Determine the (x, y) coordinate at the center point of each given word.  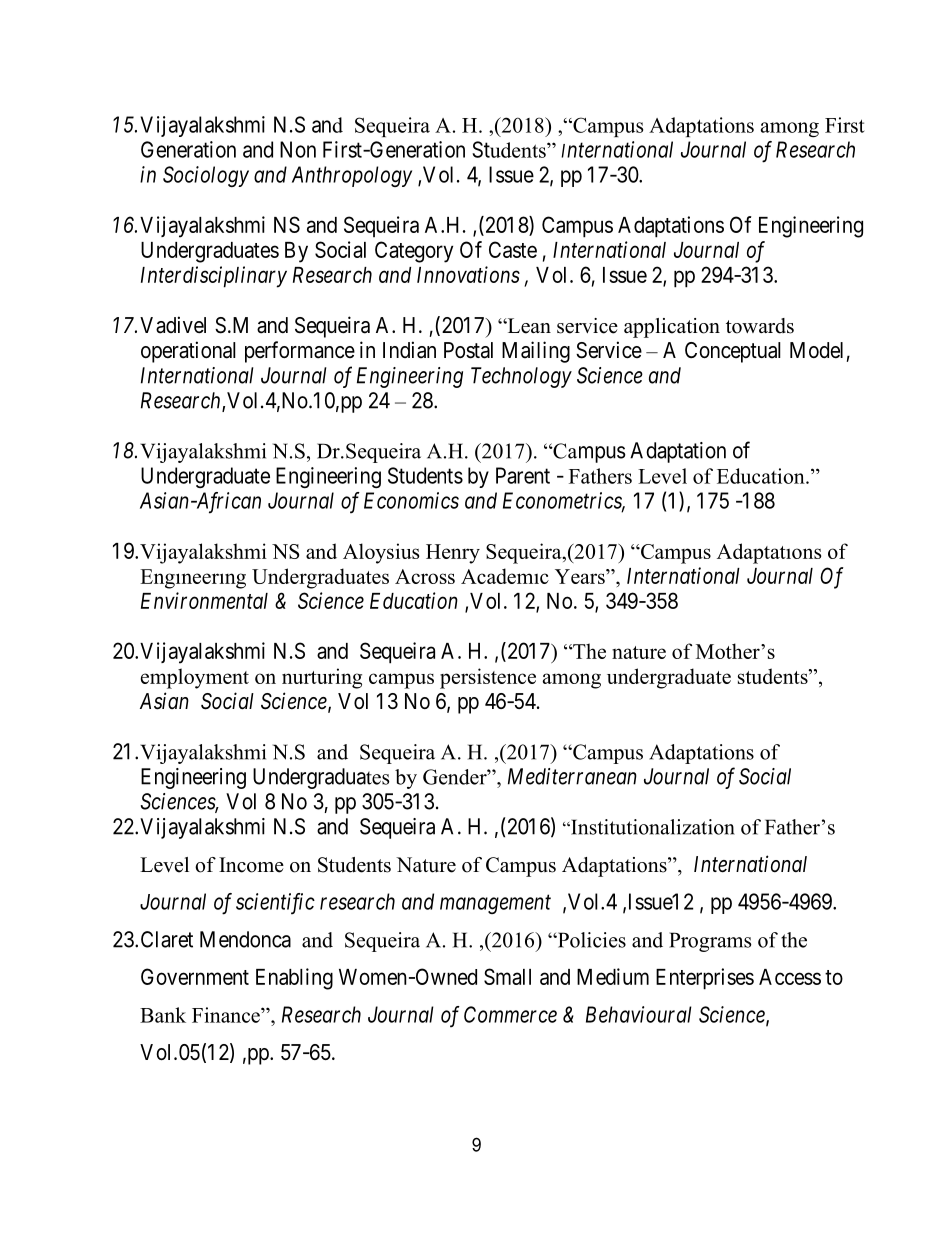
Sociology (206, 176)
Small (507, 976)
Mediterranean (572, 776)
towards (760, 326)
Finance (227, 1015)
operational (188, 352)
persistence (488, 678)
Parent (523, 475)
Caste (513, 249)
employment (195, 678)
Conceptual (733, 352)
